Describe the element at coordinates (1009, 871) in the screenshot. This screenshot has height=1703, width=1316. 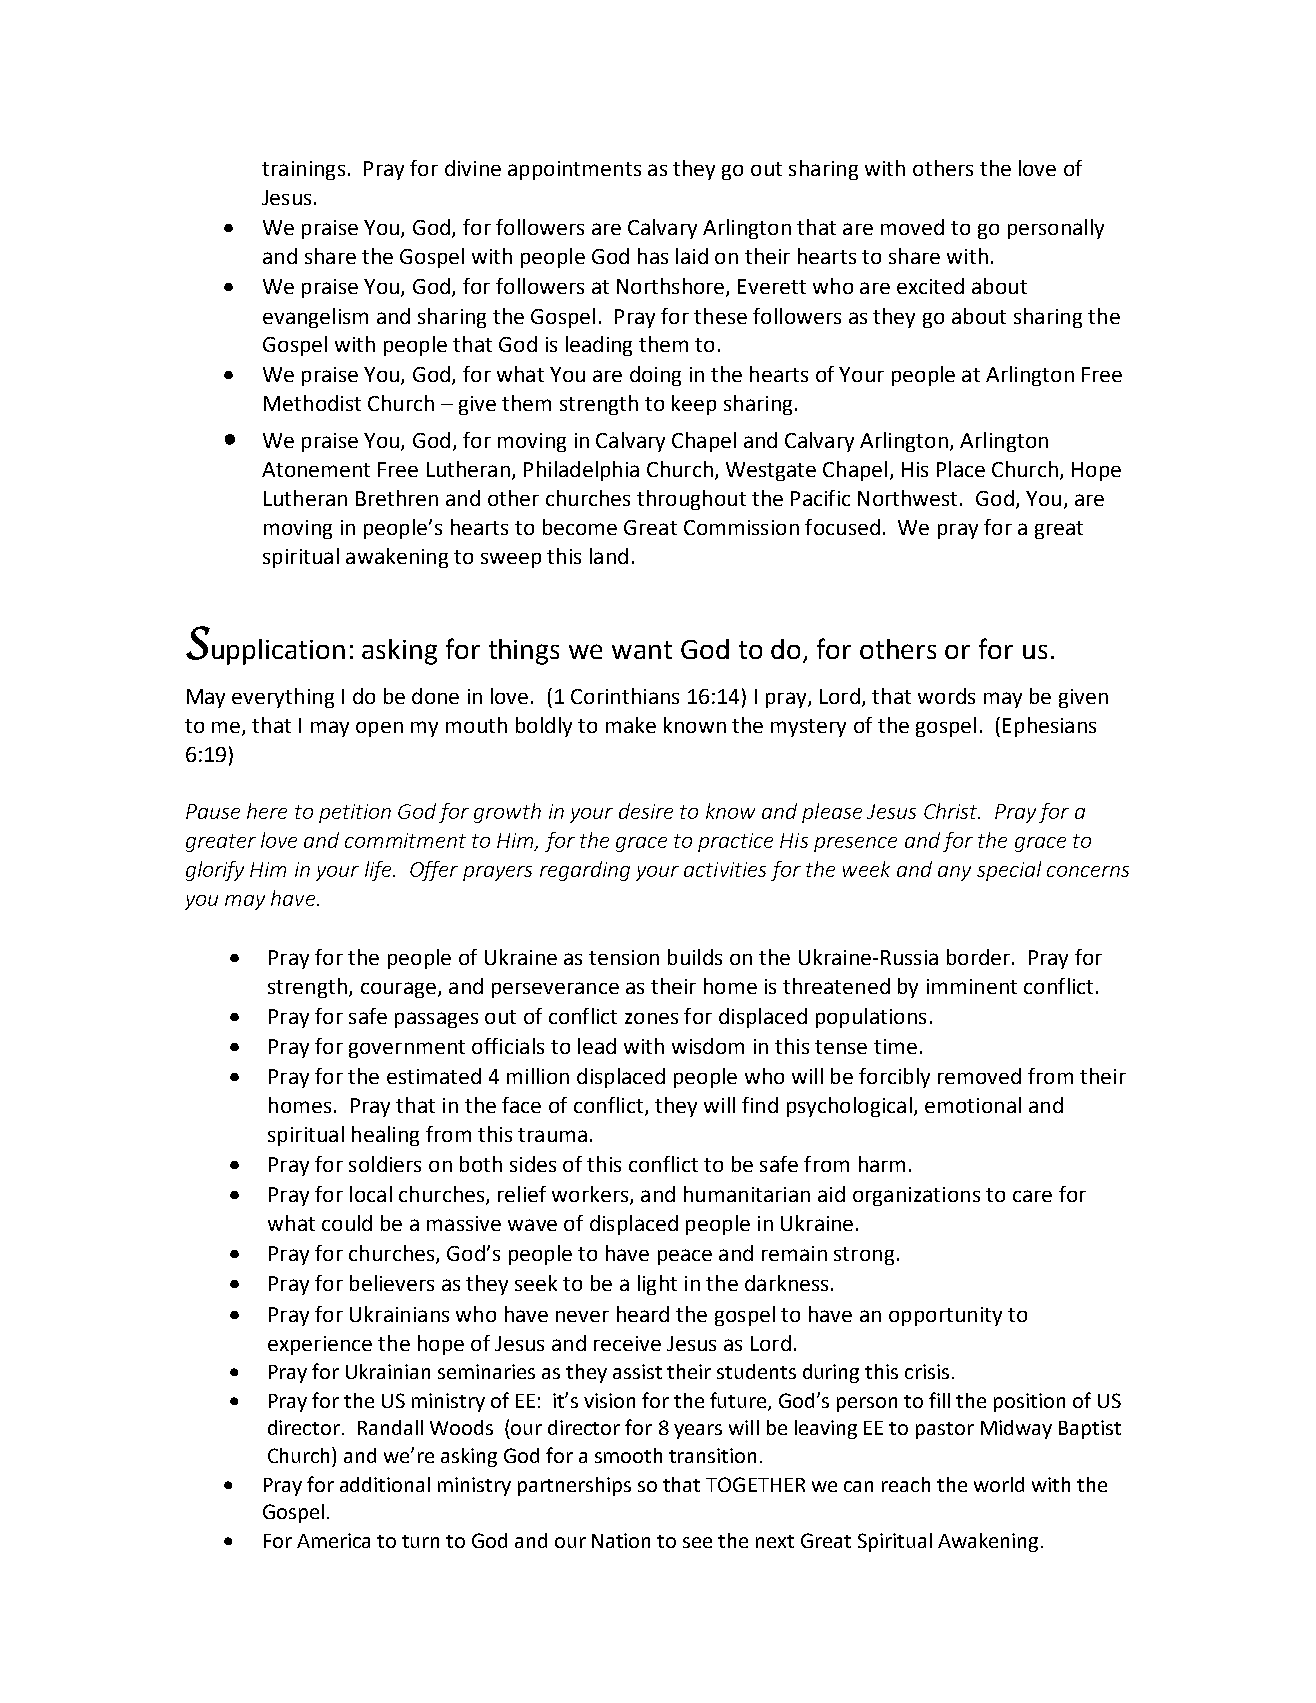
I see `special` at that location.
